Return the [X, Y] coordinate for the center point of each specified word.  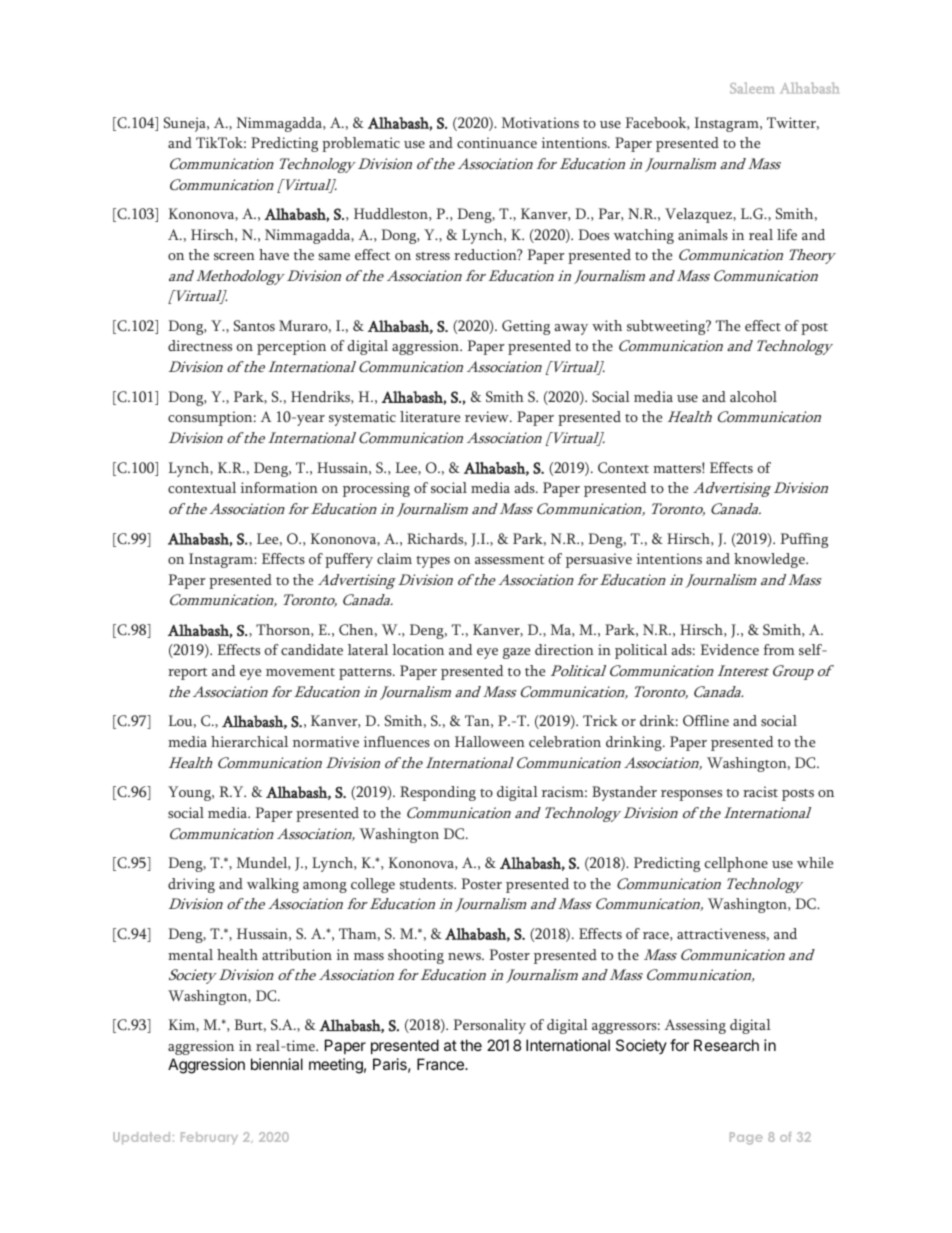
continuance [497, 142]
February [209, 1138]
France [441, 1064]
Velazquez [699, 215]
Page [746, 1138]
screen [234, 256]
